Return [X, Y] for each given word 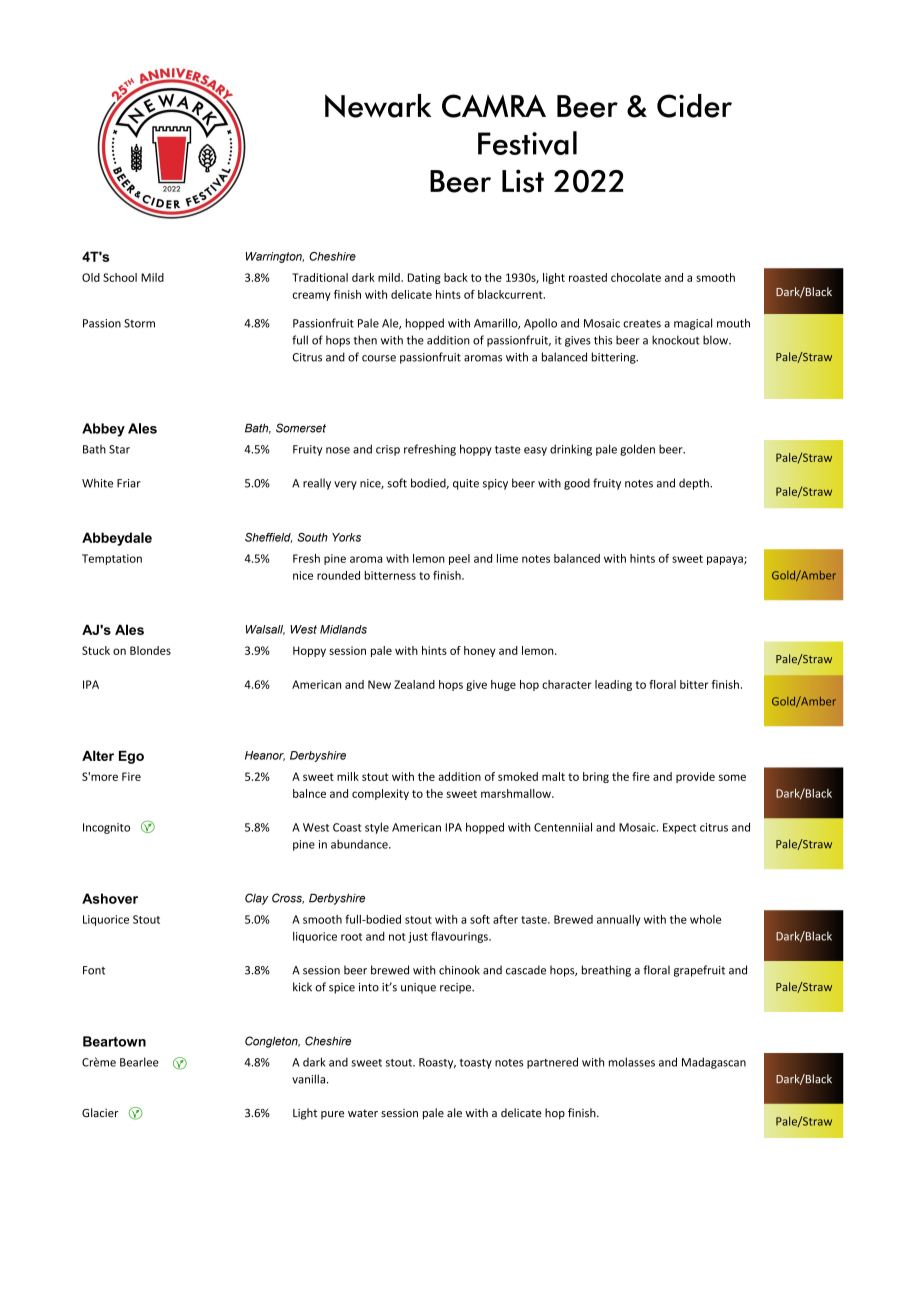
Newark [378, 106]
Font [94, 970]
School [120, 277]
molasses [632, 1062]
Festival [527, 143]
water [363, 1113]
